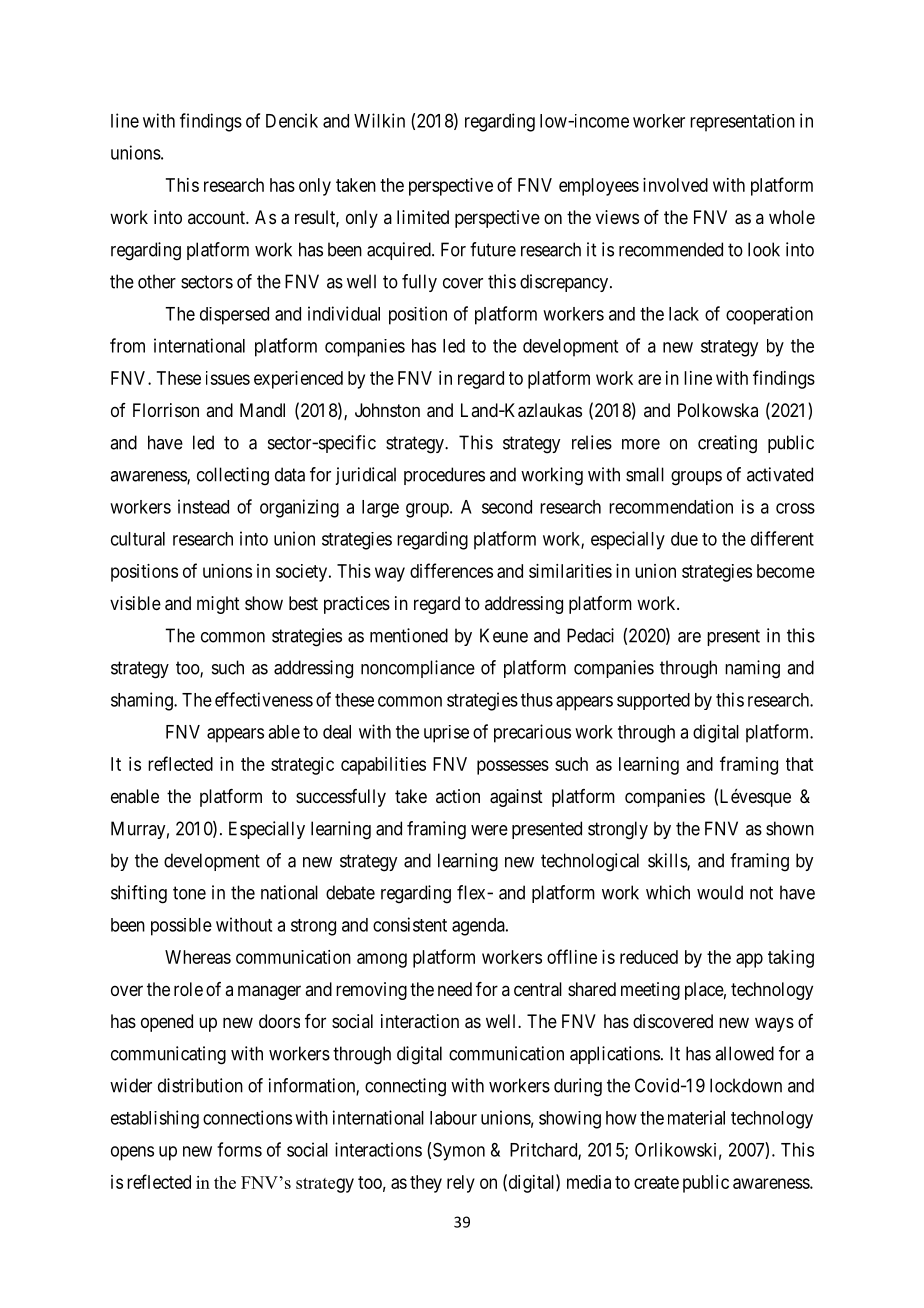 Image resolution: width=924 pixels, height=1308 pixels. What do you see at coordinates (157, 281) in the screenshot?
I see `other` at bounding box center [157, 281].
